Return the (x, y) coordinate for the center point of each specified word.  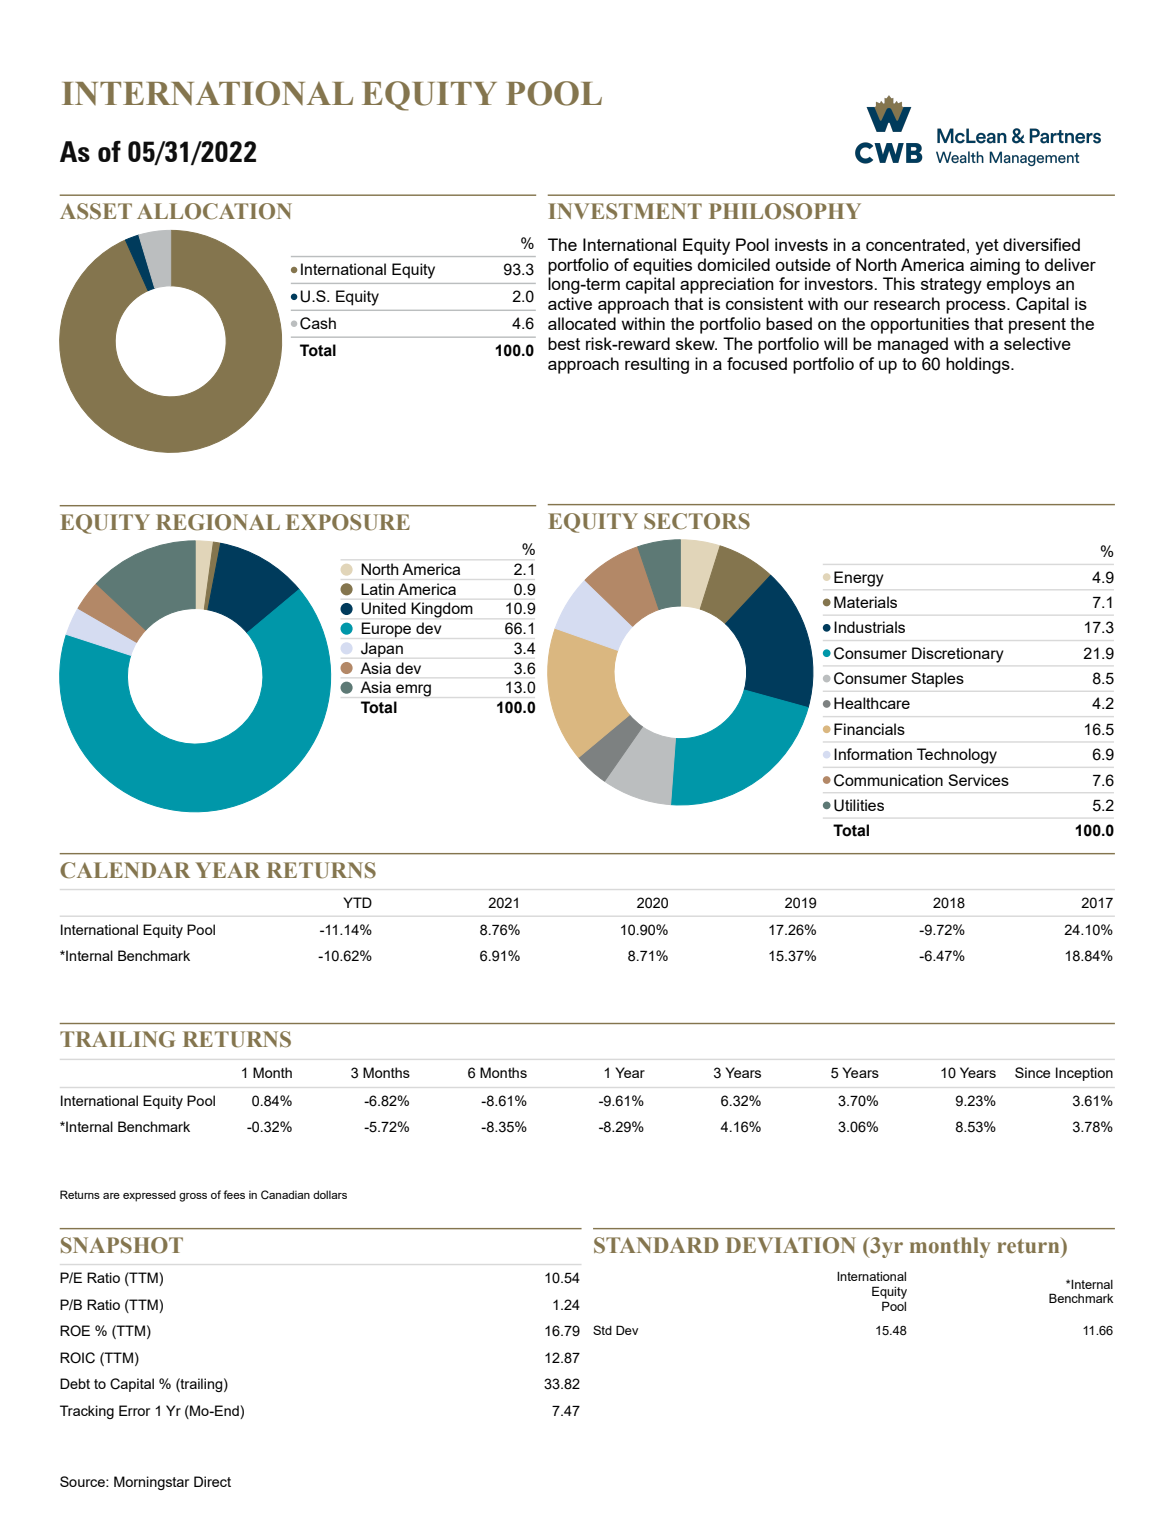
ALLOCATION (214, 211)
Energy (859, 579)
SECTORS (697, 521)
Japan (382, 649)
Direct (212, 1481)
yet (987, 247)
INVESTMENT (625, 211)
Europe (386, 629)
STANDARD (656, 1245)
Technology (957, 756)
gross (193, 1197)
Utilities (859, 805)
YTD (357, 902)
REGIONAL (218, 522)
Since (1032, 1072)
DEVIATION (791, 1245)
